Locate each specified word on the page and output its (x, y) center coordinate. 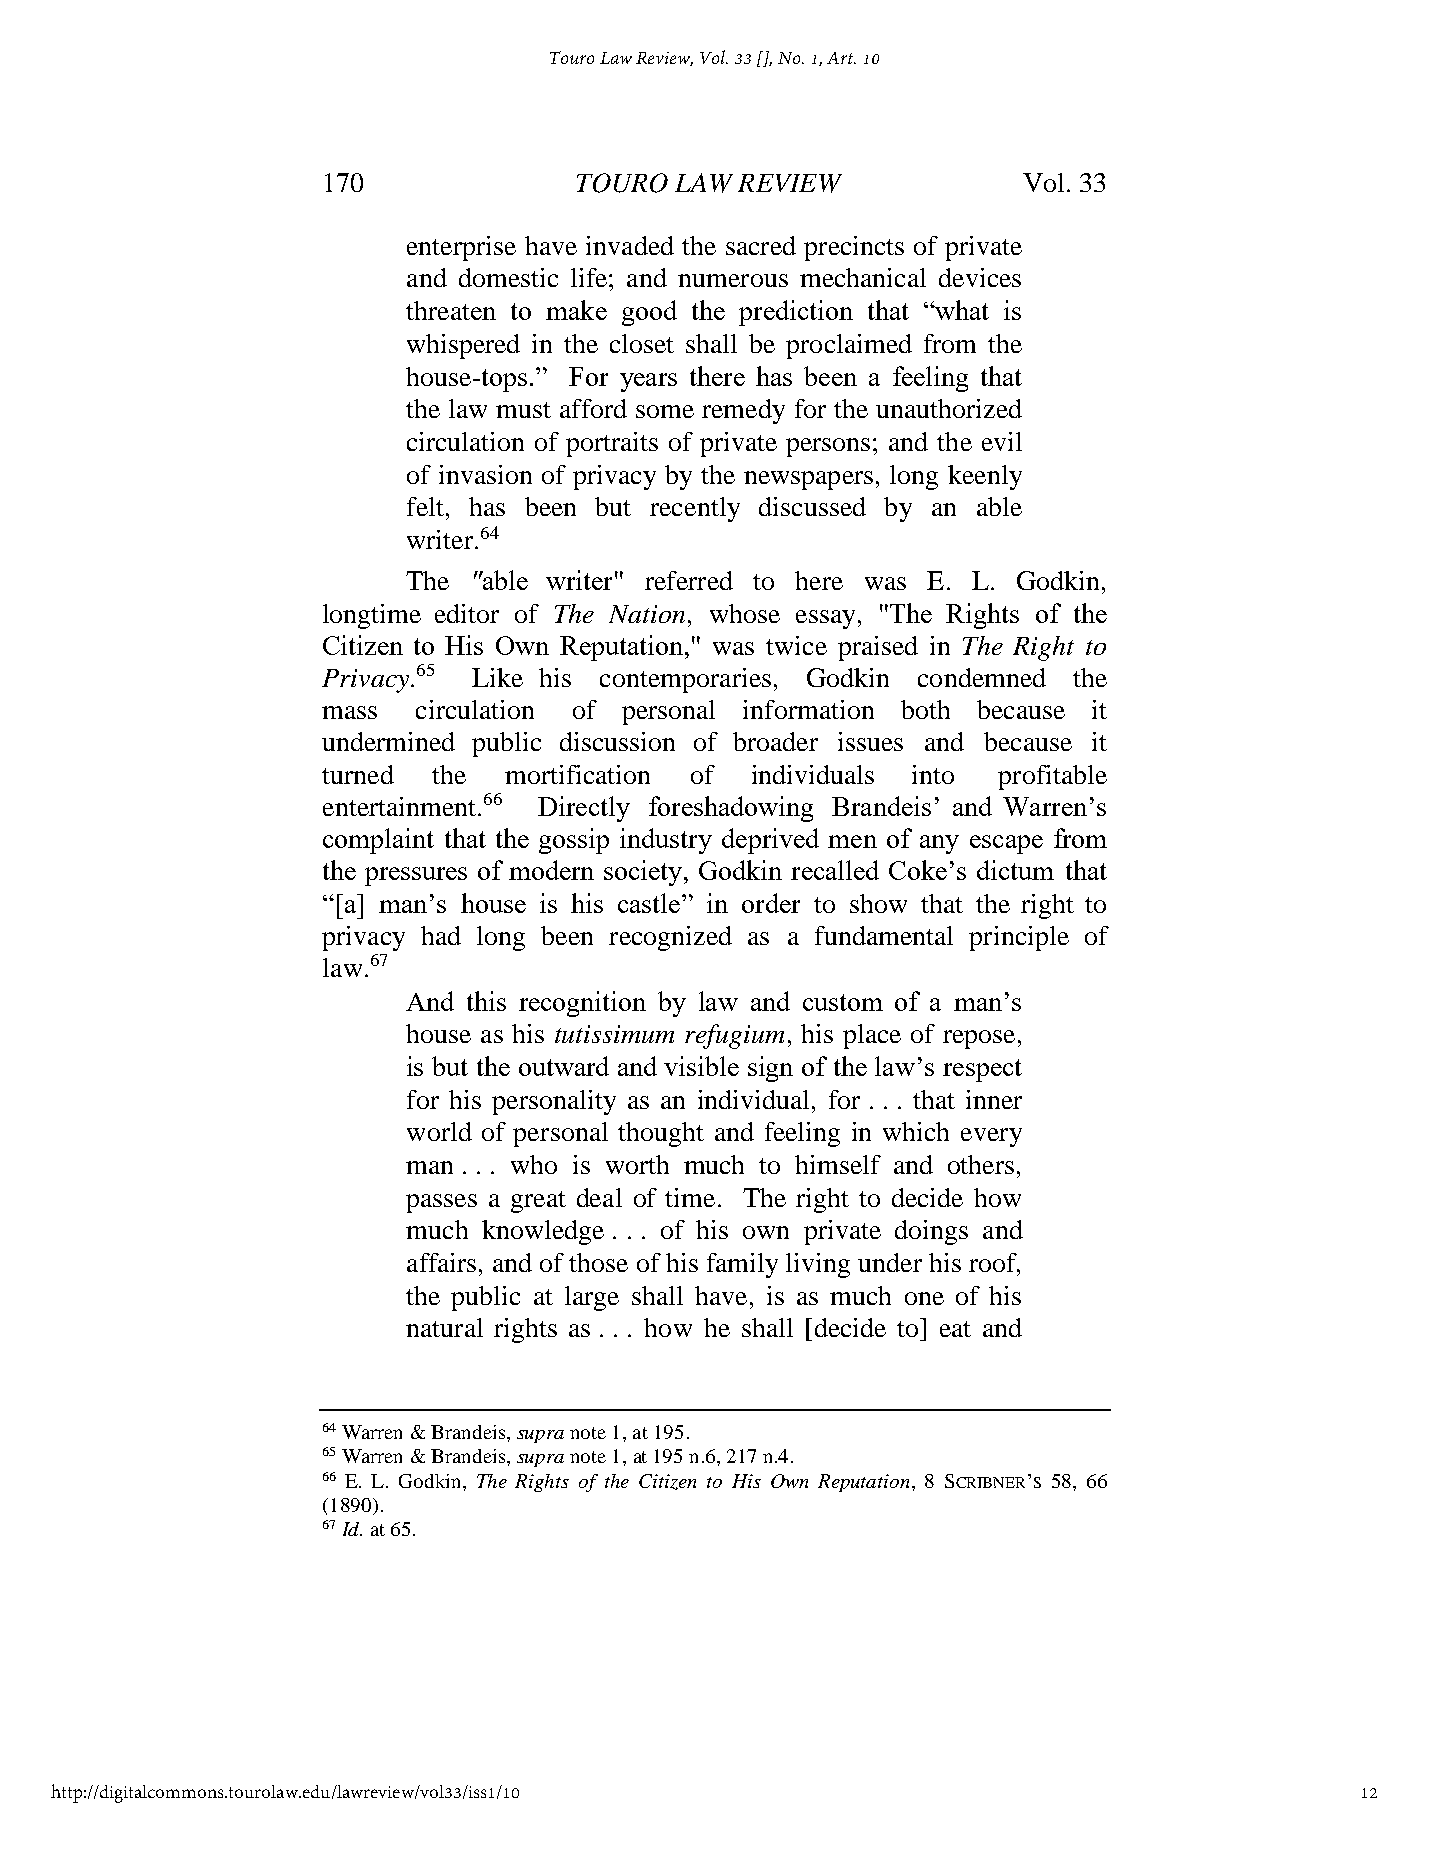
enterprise (461, 248)
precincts (854, 248)
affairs (441, 1262)
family (742, 1265)
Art (841, 58)
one (924, 1298)
